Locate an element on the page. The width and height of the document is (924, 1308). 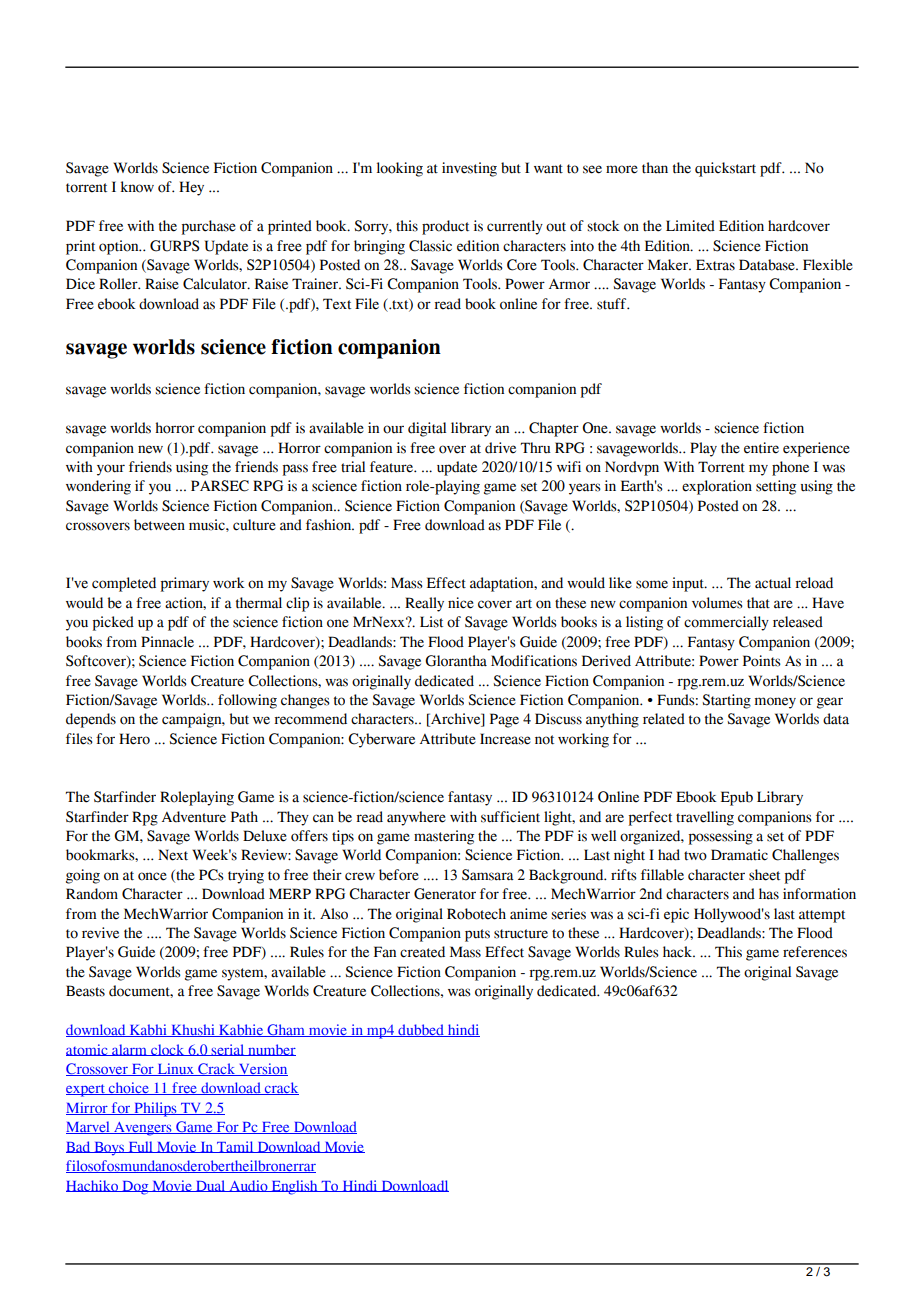
quickstart is located at coordinates (725, 169).
